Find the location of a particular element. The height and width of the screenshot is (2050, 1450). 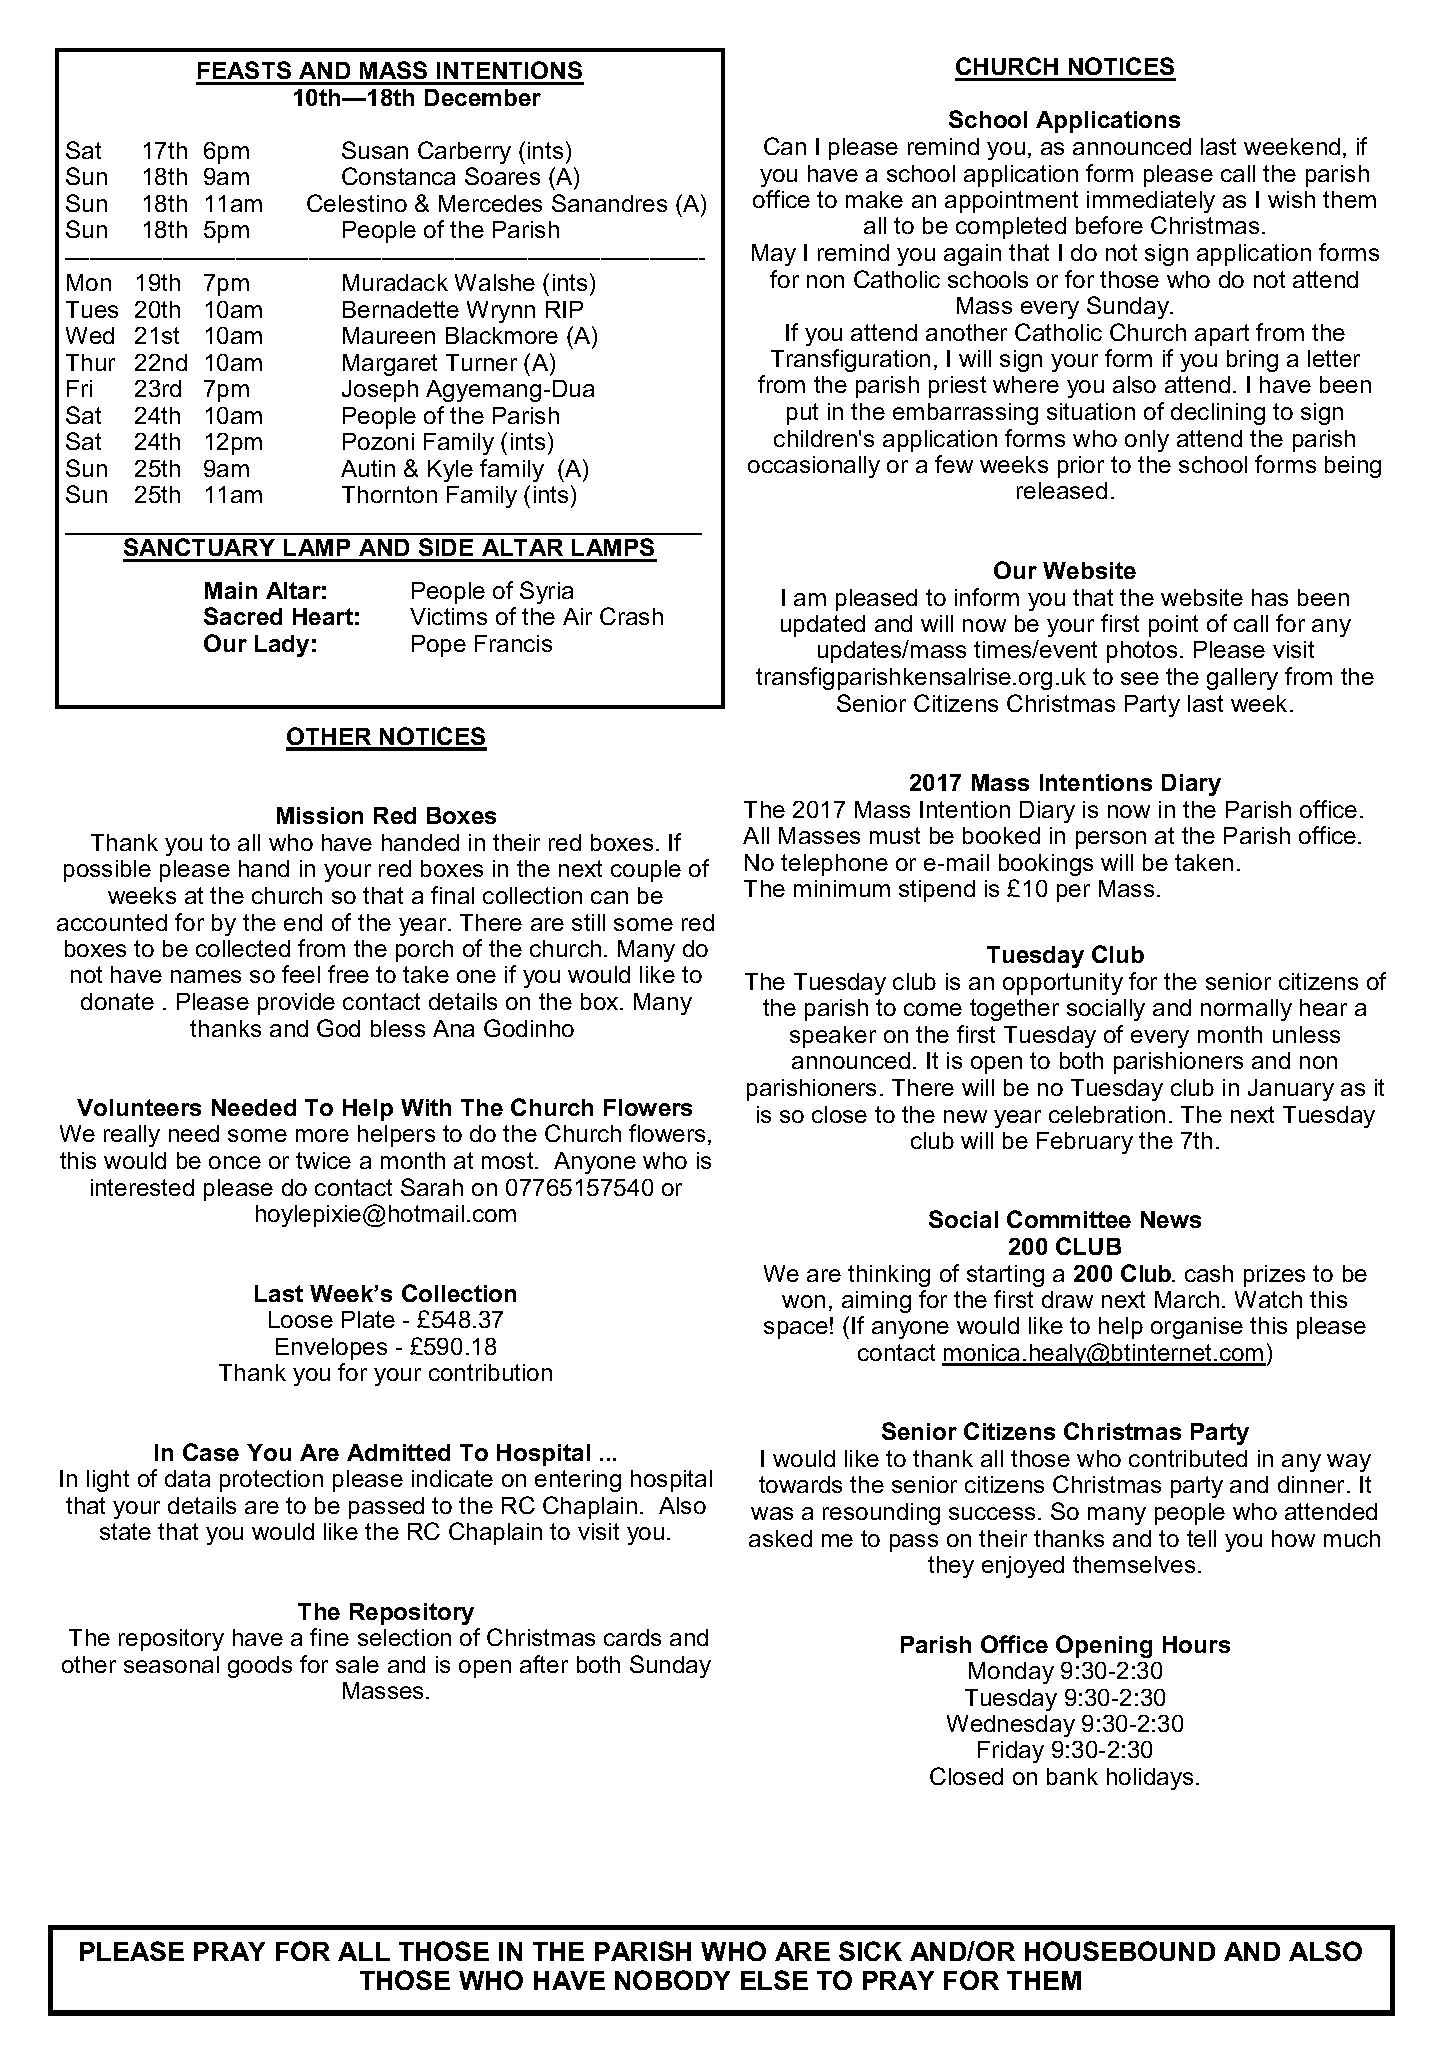

Crash is located at coordinates (631, 616).
